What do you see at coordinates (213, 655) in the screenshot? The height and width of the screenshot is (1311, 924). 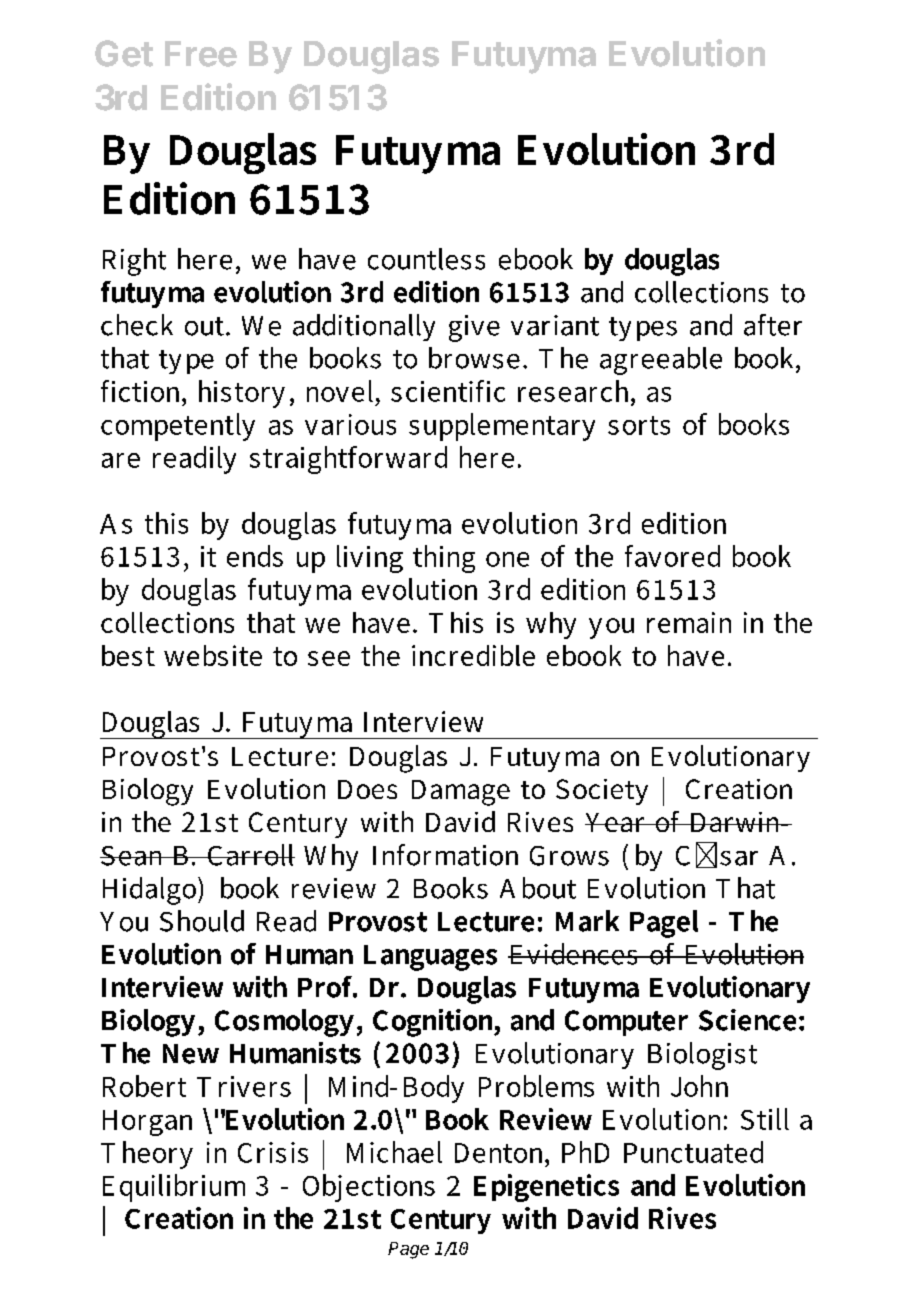 I see `website` at bounding box center [213, 655].
